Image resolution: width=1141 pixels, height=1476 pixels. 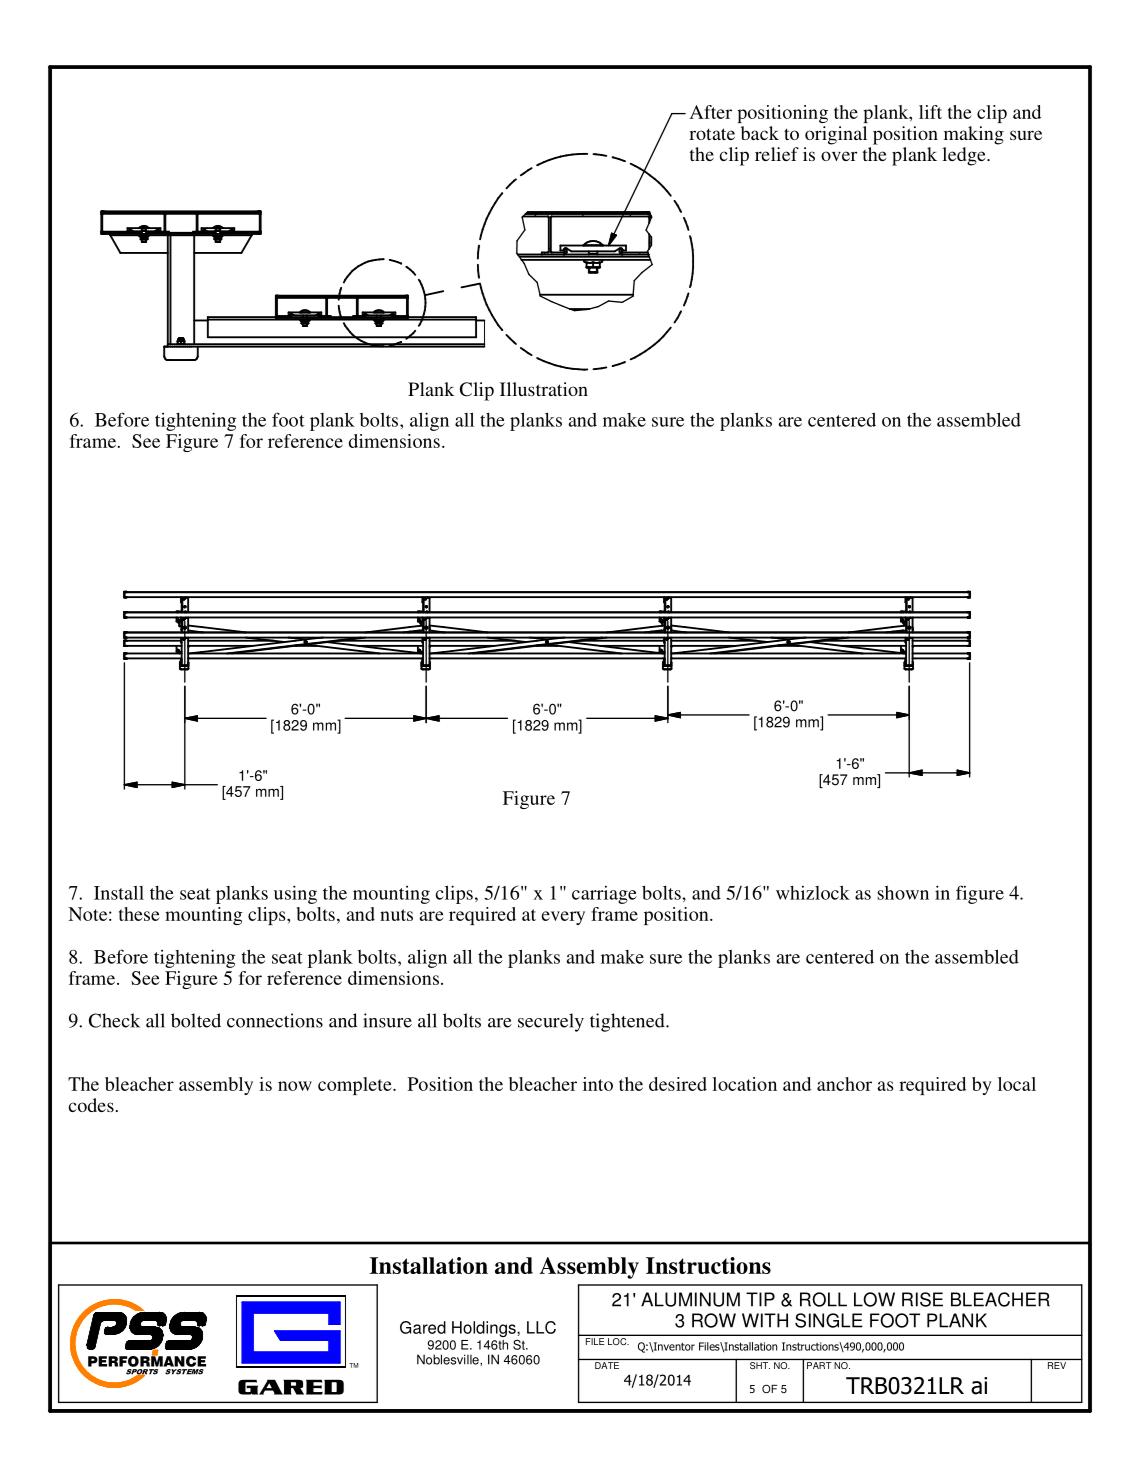 I want to click on shown, so click(x=903, y=893).
